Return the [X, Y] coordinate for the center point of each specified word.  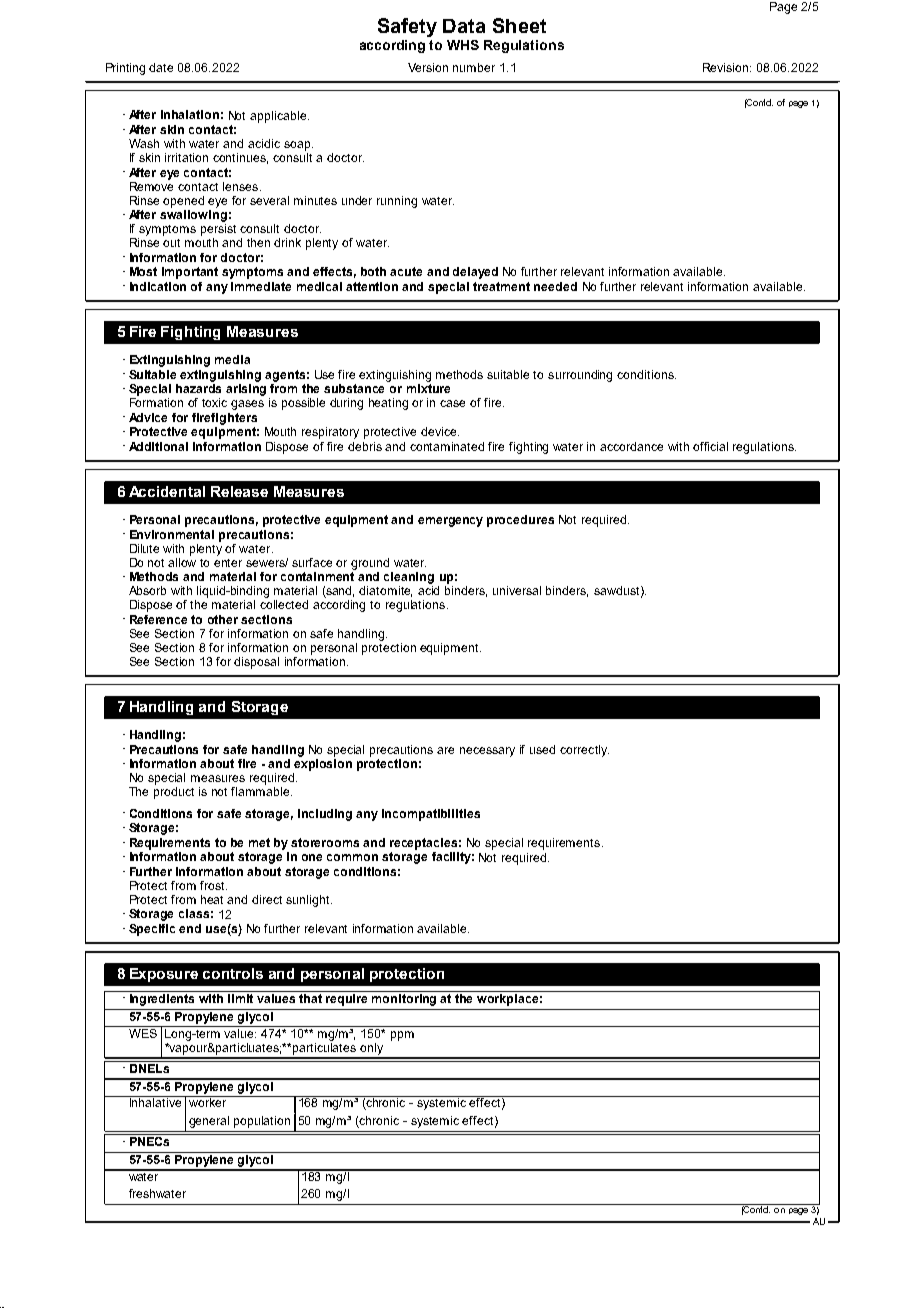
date [161, 67]
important [190, 273]
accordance [631, 446]
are [445, 750]
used [542, 749]
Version [428, 67]
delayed [475, 273]
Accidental [167, 491]
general [209, 1122]
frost [213, 885]
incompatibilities [431, 815]
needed [555, 286]
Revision [727, 67]
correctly [584, 751]
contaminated [447, 446]
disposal [256, 663]
